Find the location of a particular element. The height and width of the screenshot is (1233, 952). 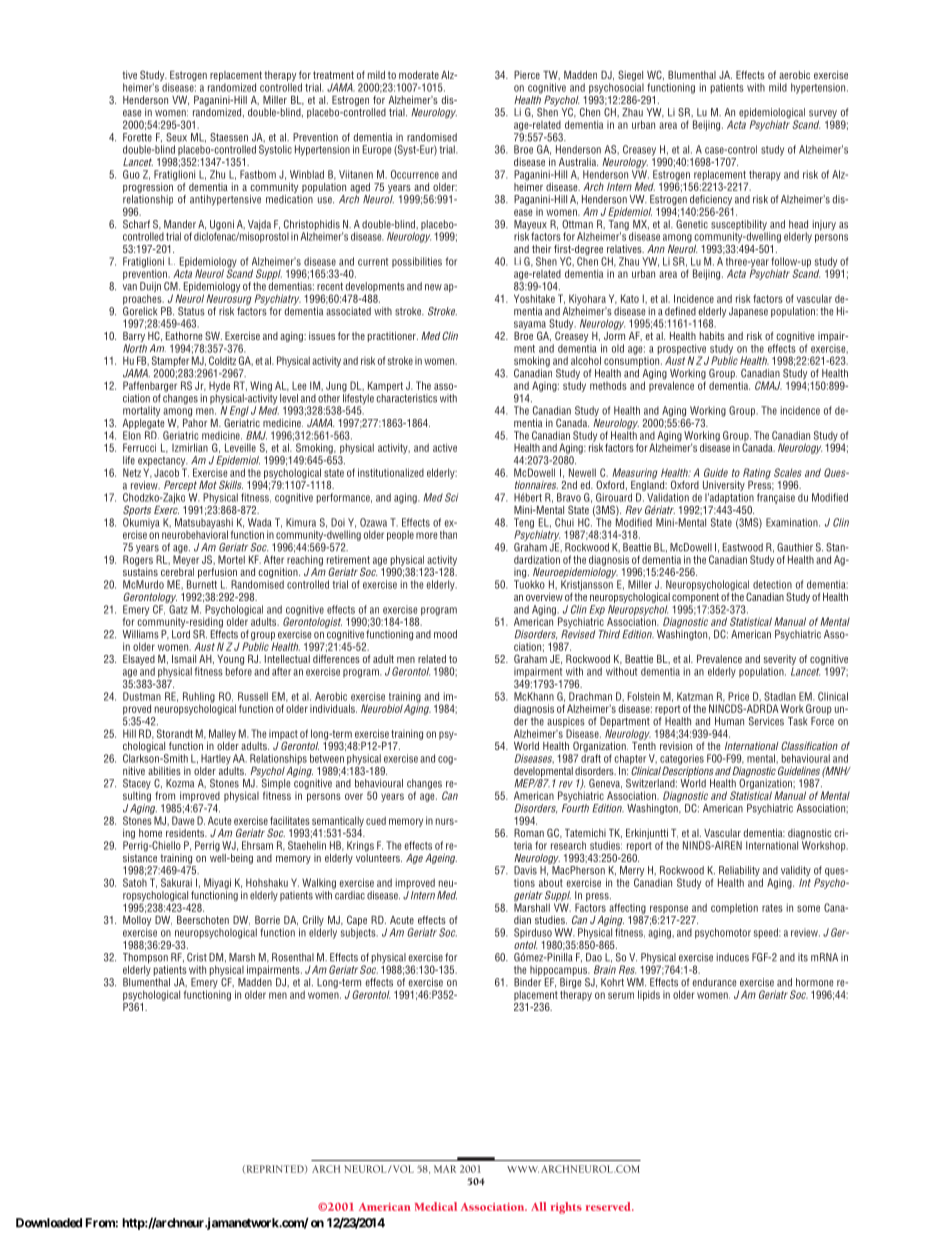

severity is located at coordinates (778, 661).
